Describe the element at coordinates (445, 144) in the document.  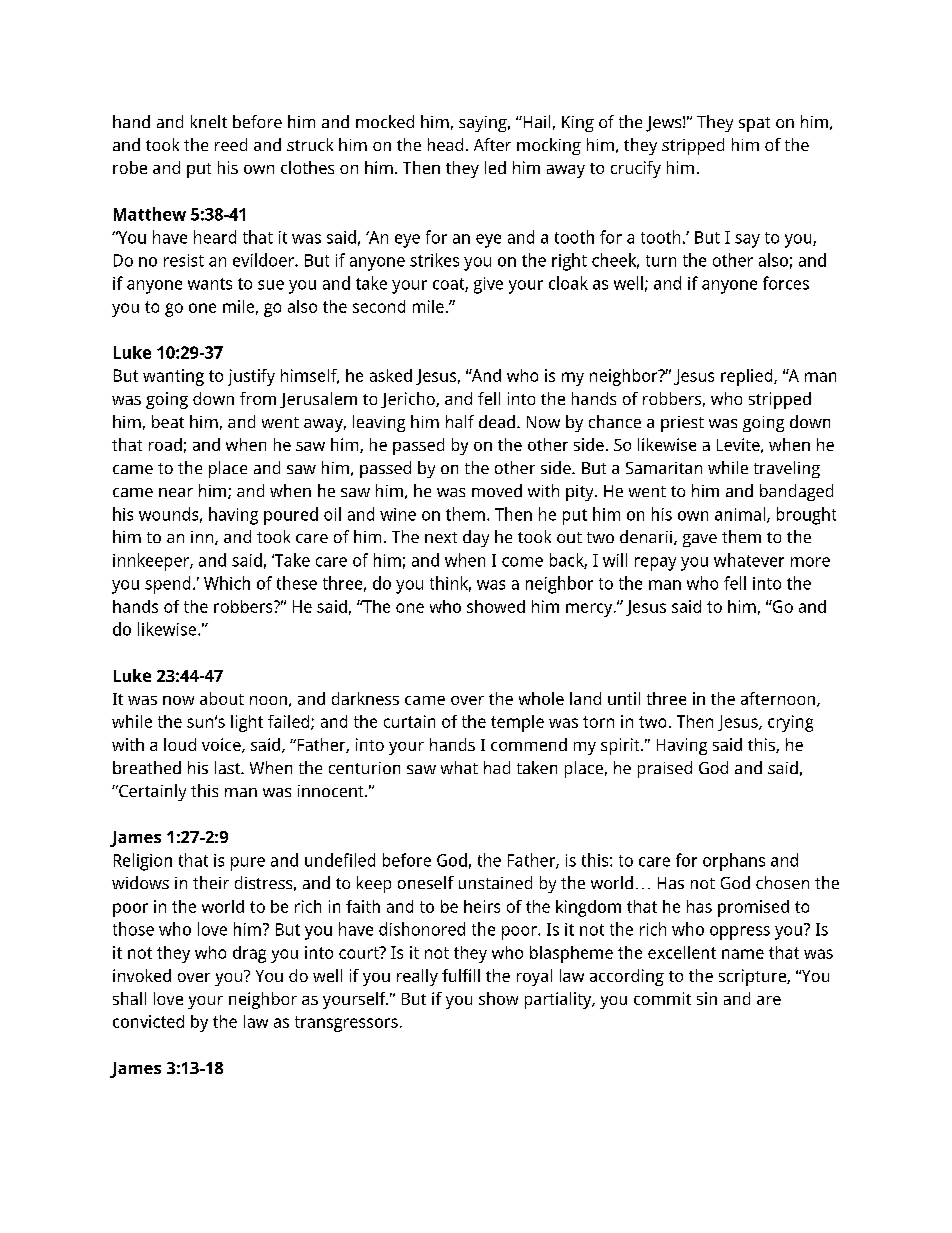
I see `head` at that location.
